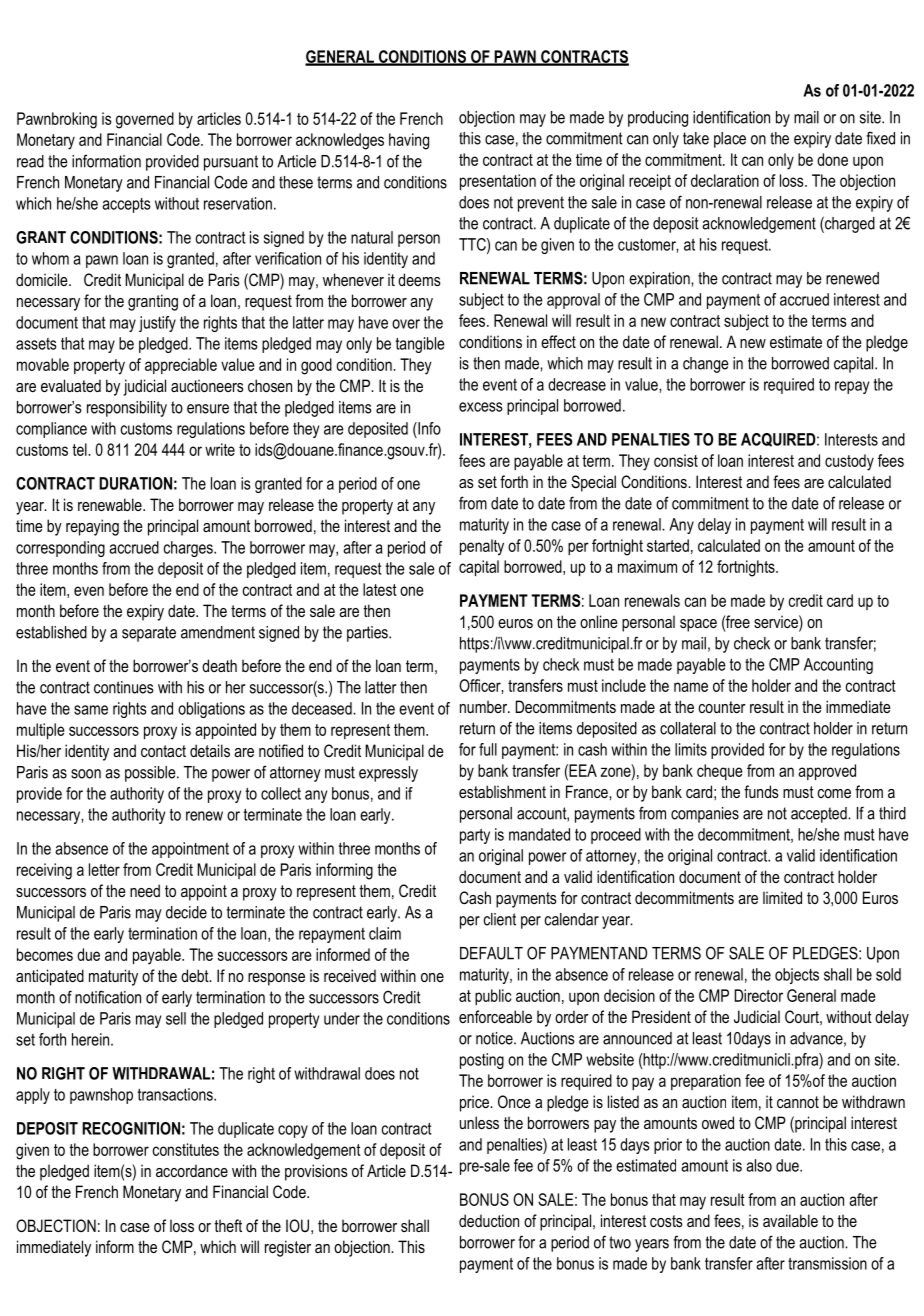 This document has height=1316, width=924. Describe the element at coordinates (228, 1225) in the document. I see `theft` at that location.
